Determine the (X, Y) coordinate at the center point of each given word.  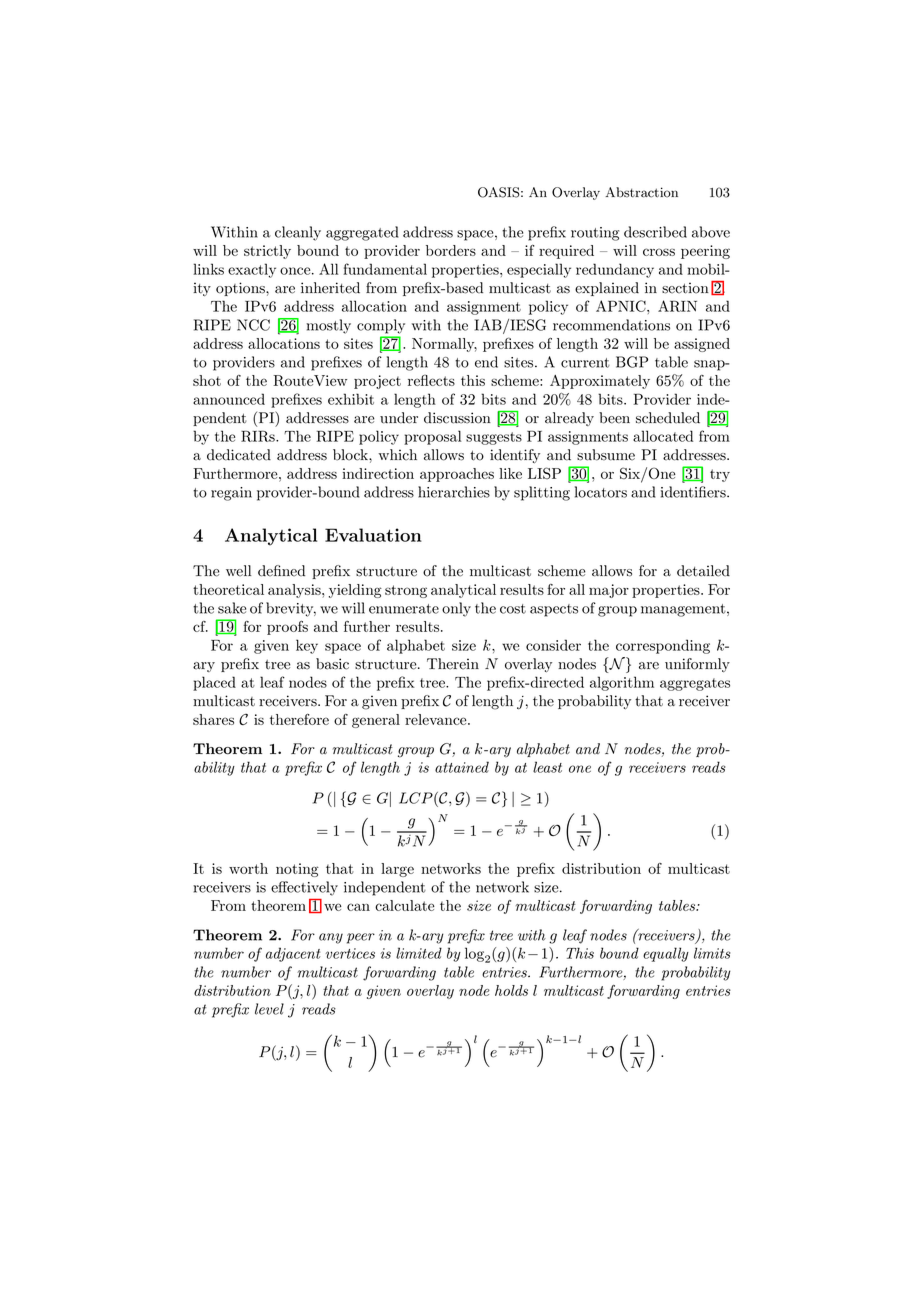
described (655, 232)
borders (451, 250)
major (609, 591)
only (456, 609)
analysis (295, 591)
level (269, 1009)
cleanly (298, 233)
